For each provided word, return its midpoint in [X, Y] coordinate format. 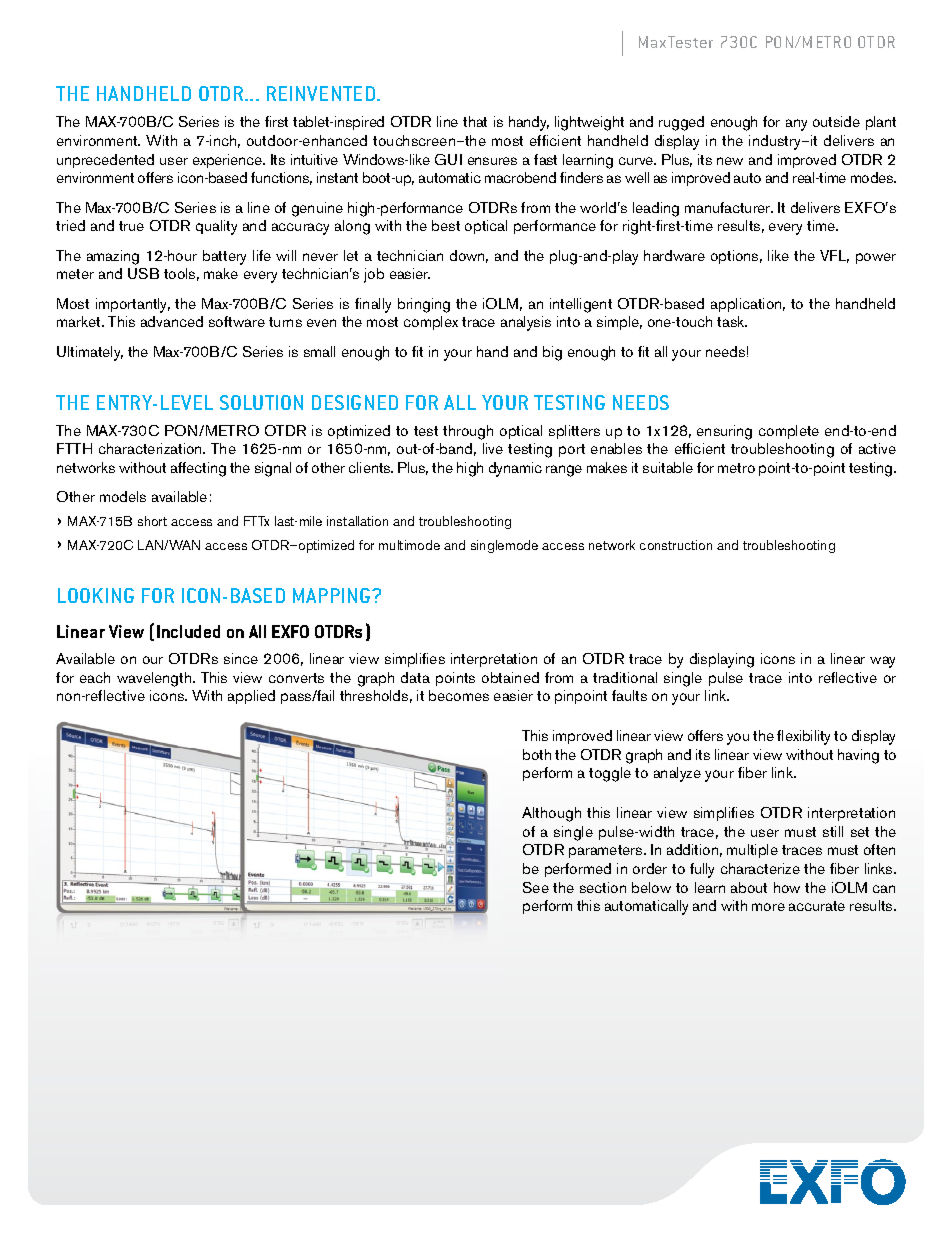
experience [228, 161]
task [732, 321]
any [796, 125]
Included [188, 631]
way [882, 662]
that [475, 121]
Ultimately [90, 353]
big [552, 353]
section [603, 887]
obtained [510, 677]
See [536, 887]
